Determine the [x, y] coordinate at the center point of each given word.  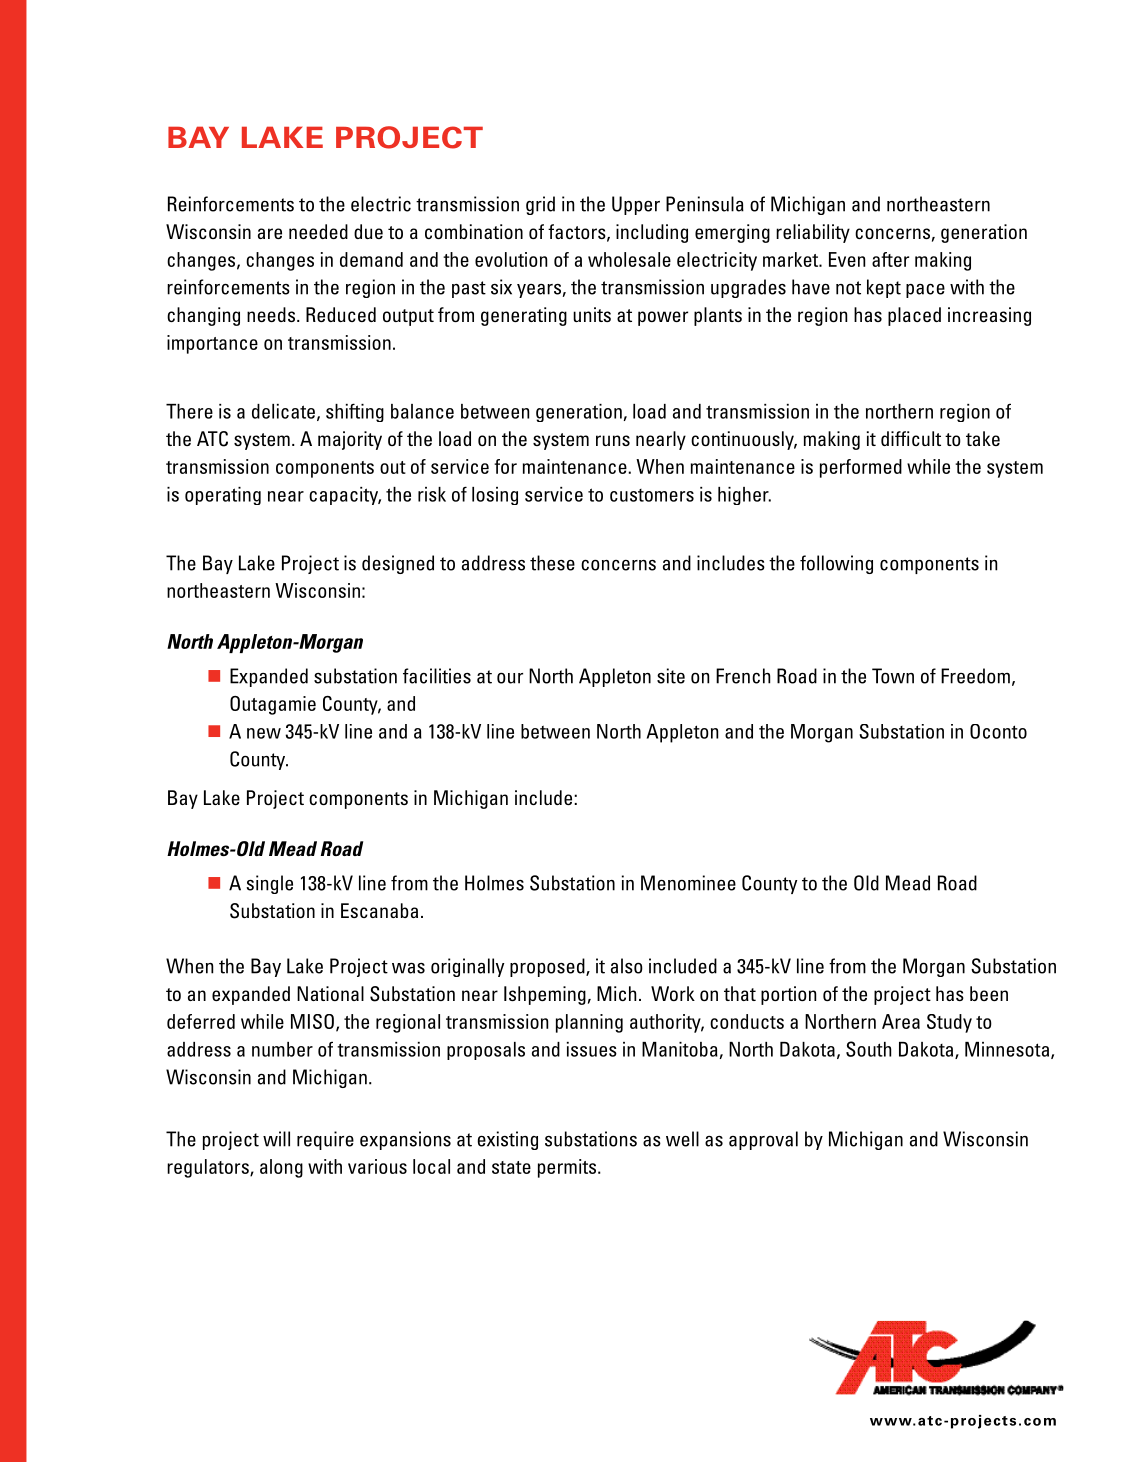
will [276, 1139]
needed [318, 231]
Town [893, 676]
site [671, 676]
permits [568, 1168]
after [890, 259]
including [652, 233]
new [264, 733]
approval [763, 1140]
